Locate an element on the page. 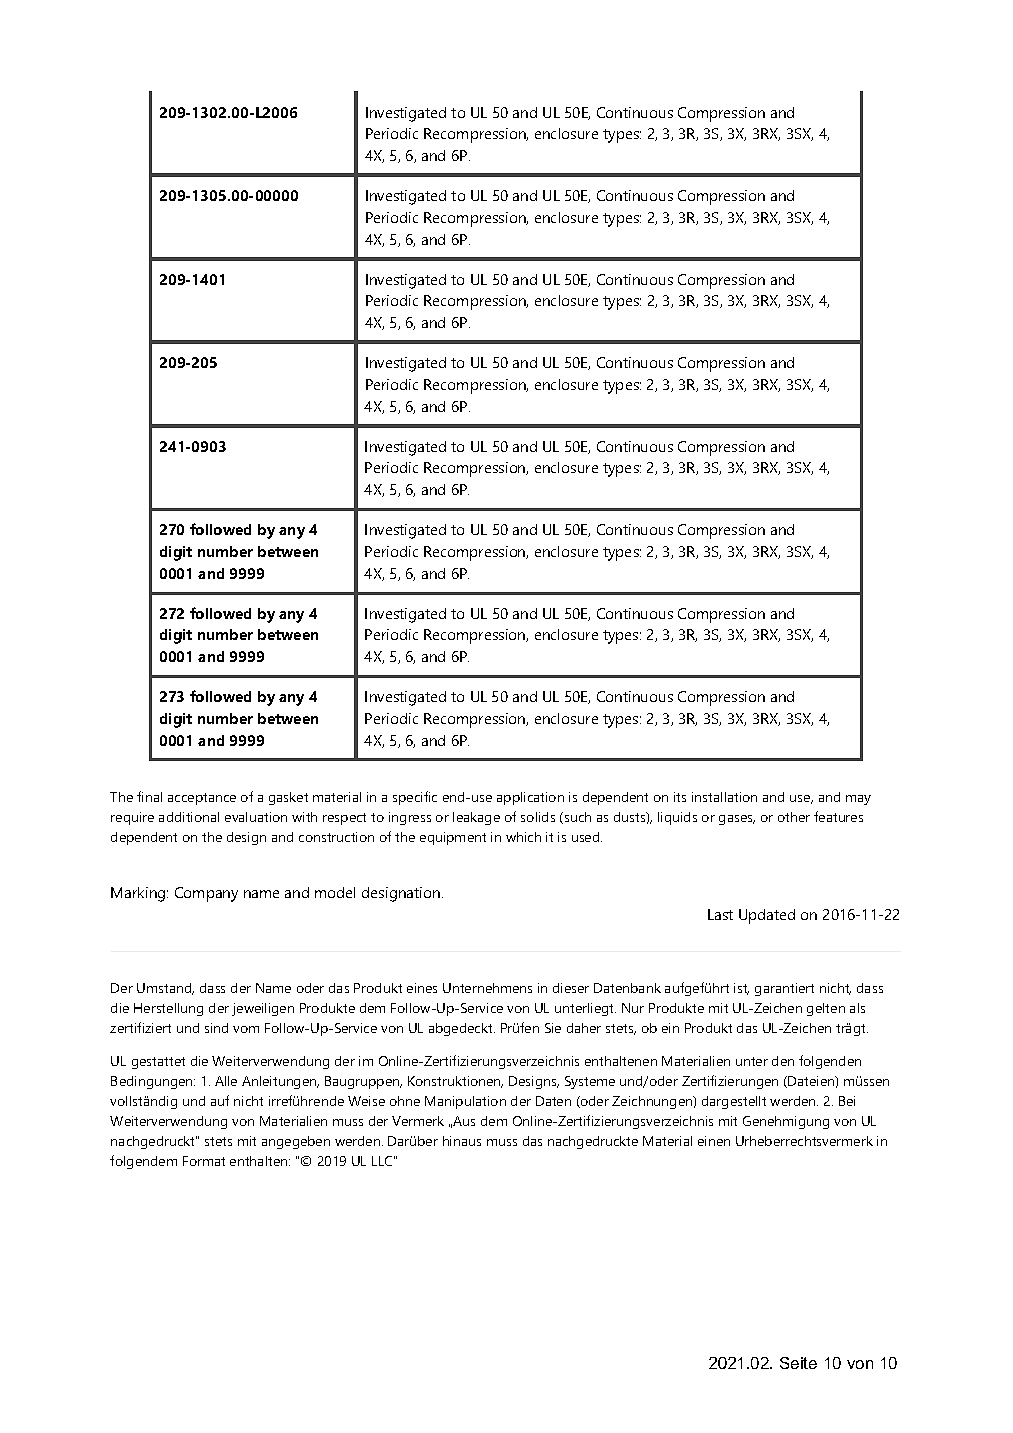 Image resolution: width=1013 pixels, height=1433 pixels. sind is located at coordinates (216, 1028).
